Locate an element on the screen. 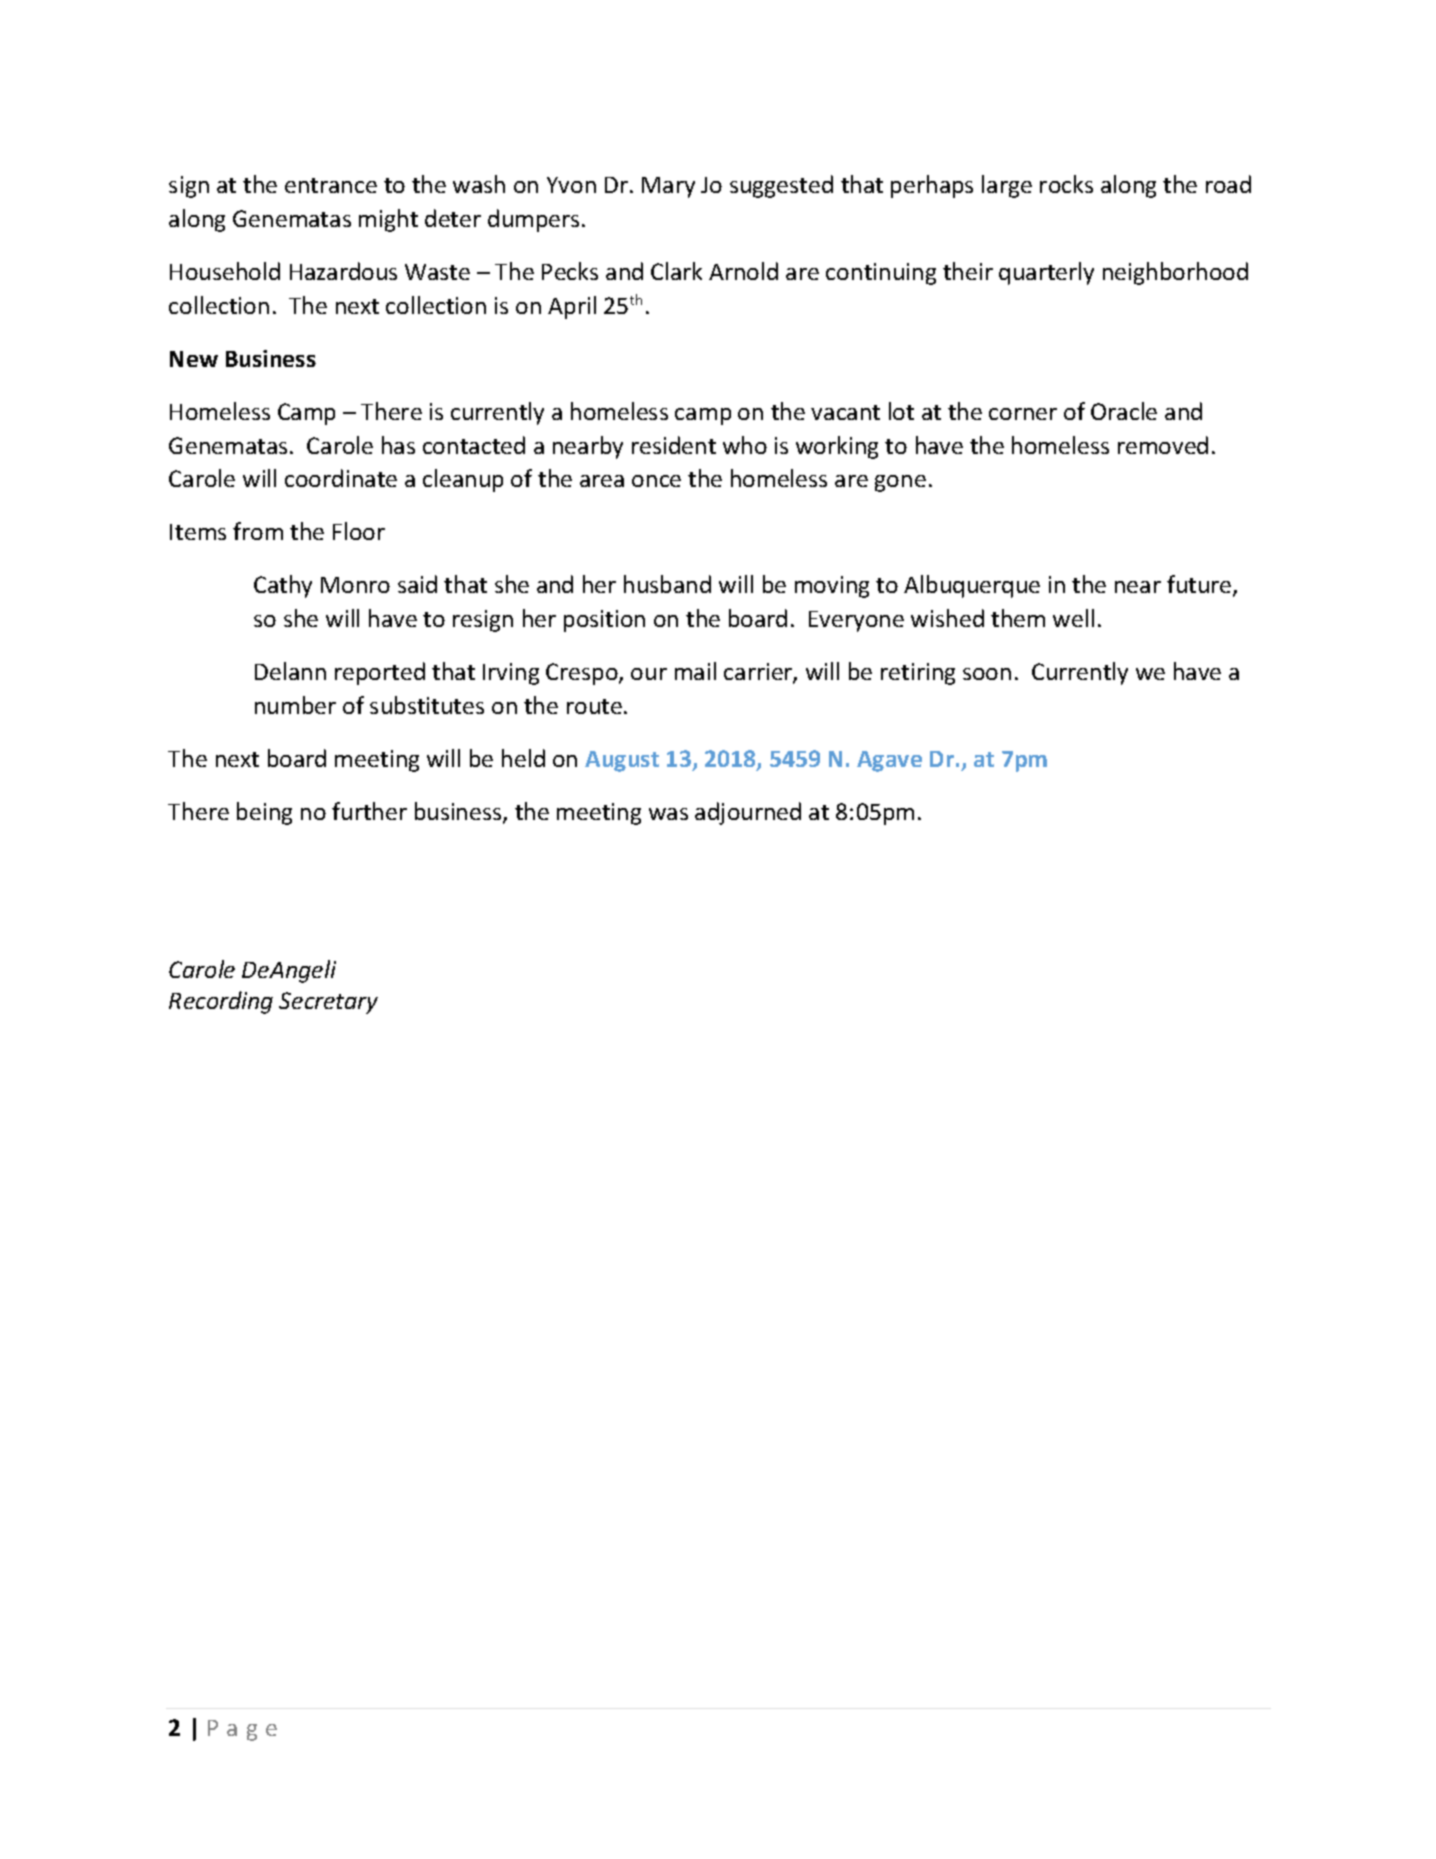 The image size is (1436, 1859). soon is located at coordinates (987, 674).
